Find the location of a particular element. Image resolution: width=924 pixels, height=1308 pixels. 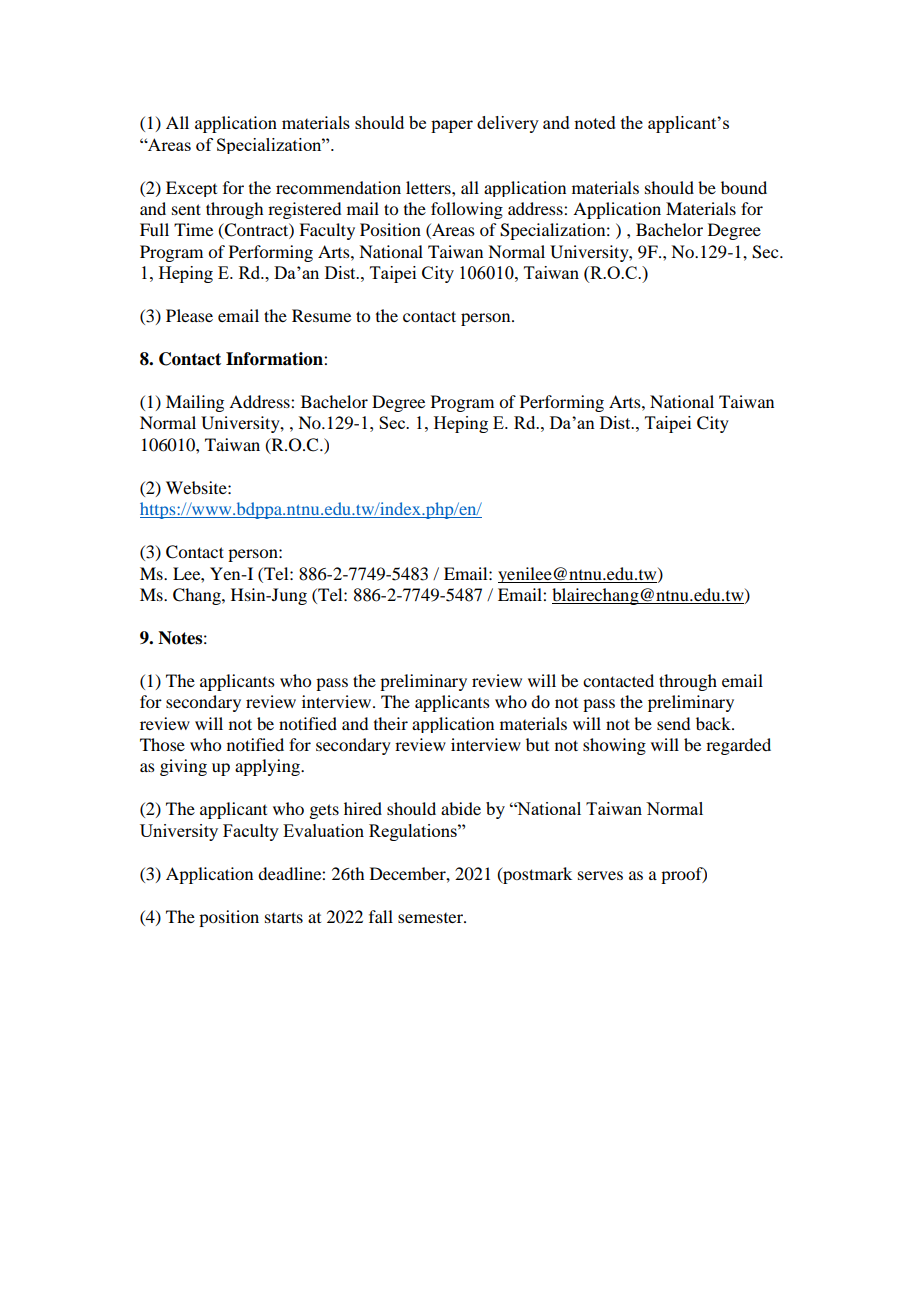

bound is located at coordinates (744, 187).
